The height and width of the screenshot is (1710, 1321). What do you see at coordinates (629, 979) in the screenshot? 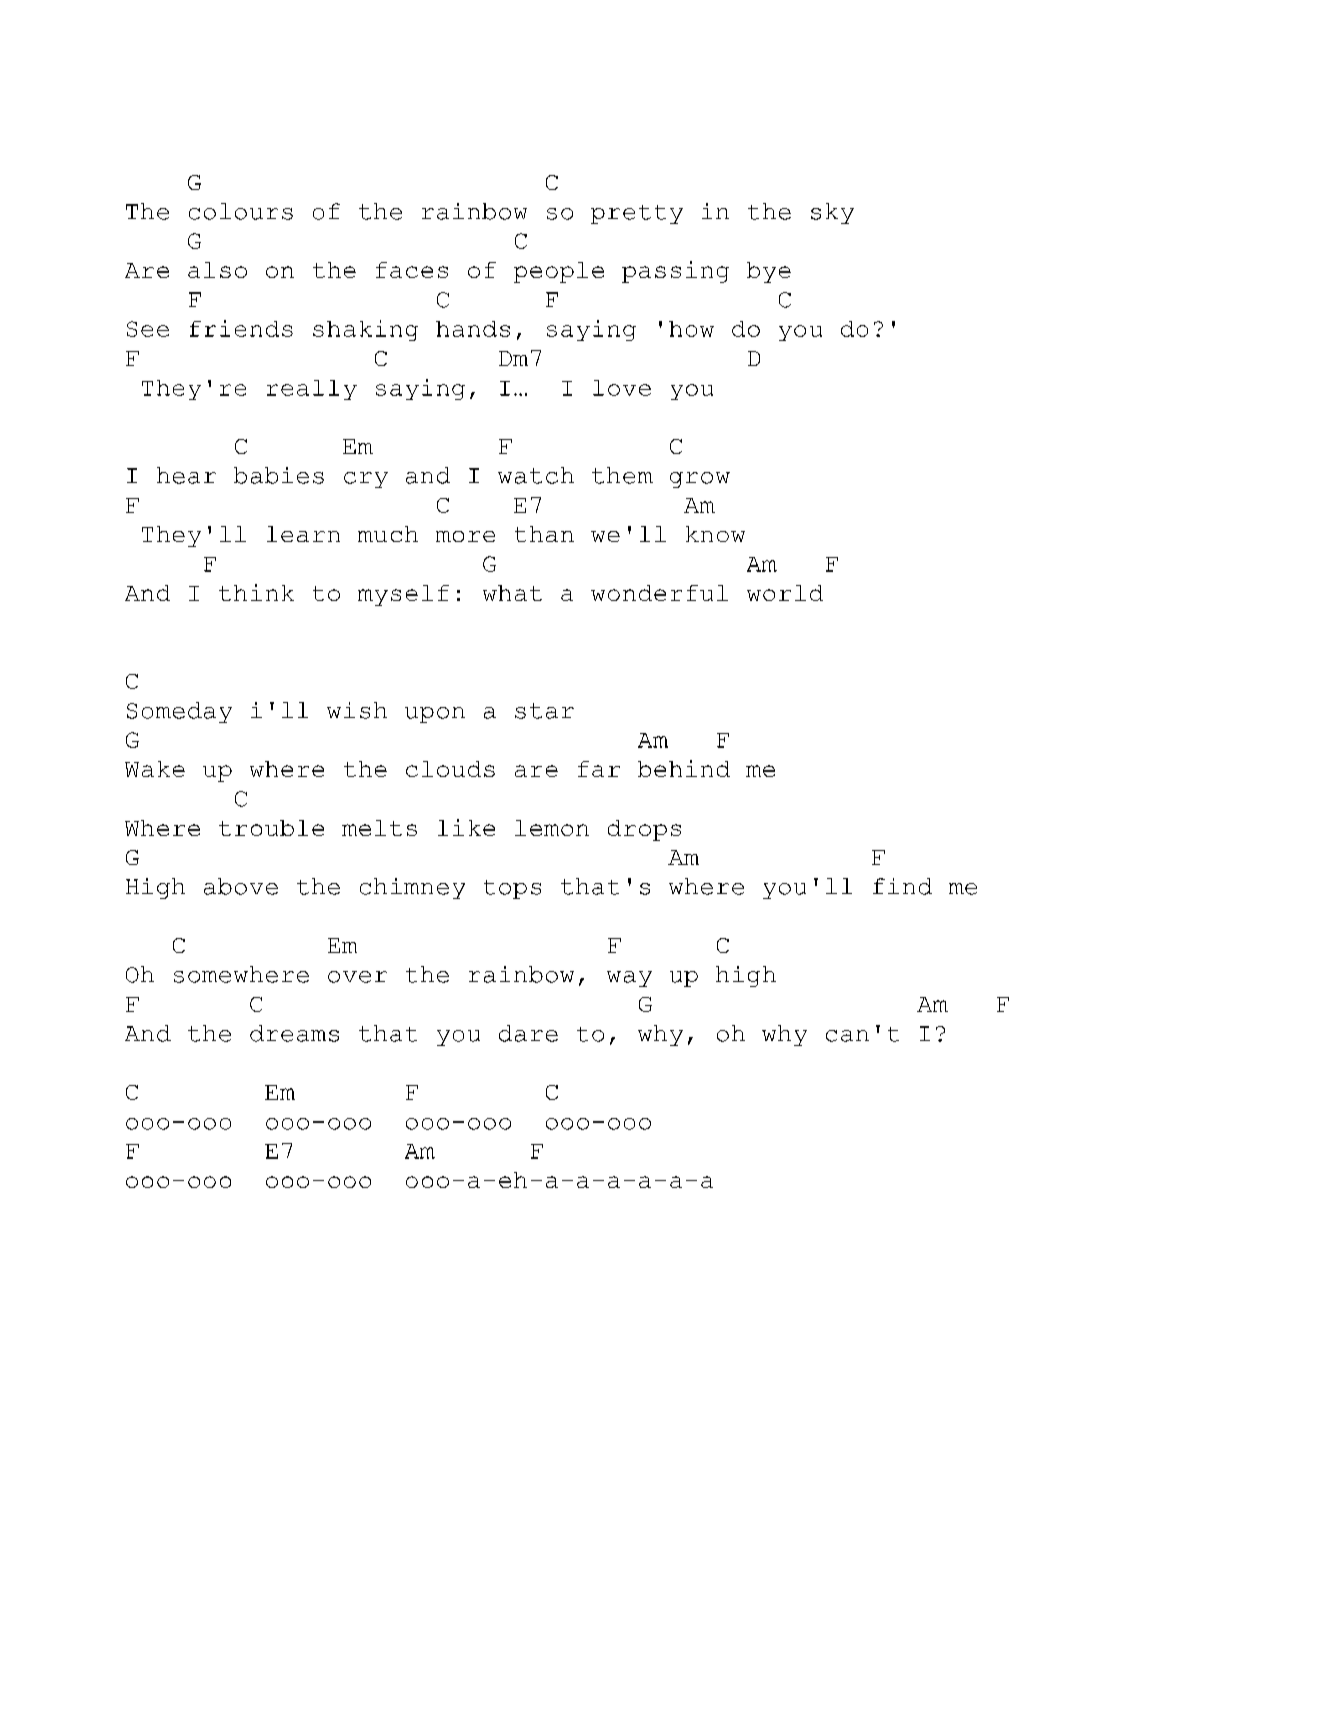
I see `way` at bounding box center [629, 979].
